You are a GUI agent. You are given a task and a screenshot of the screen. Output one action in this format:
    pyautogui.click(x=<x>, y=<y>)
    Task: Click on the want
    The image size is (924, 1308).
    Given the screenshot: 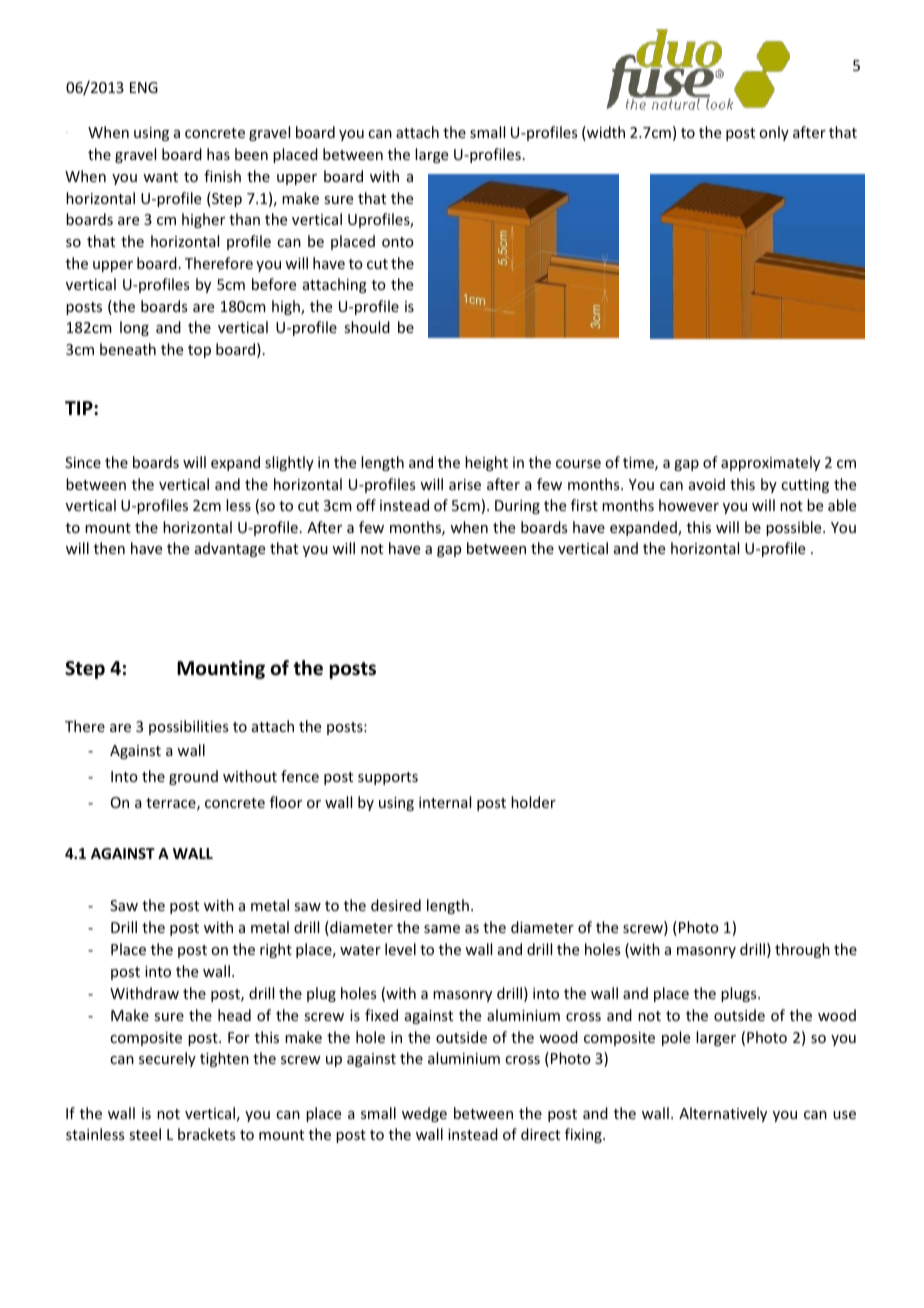 What is the action you would take?
    pyautogui.click(x=160, y=177)
